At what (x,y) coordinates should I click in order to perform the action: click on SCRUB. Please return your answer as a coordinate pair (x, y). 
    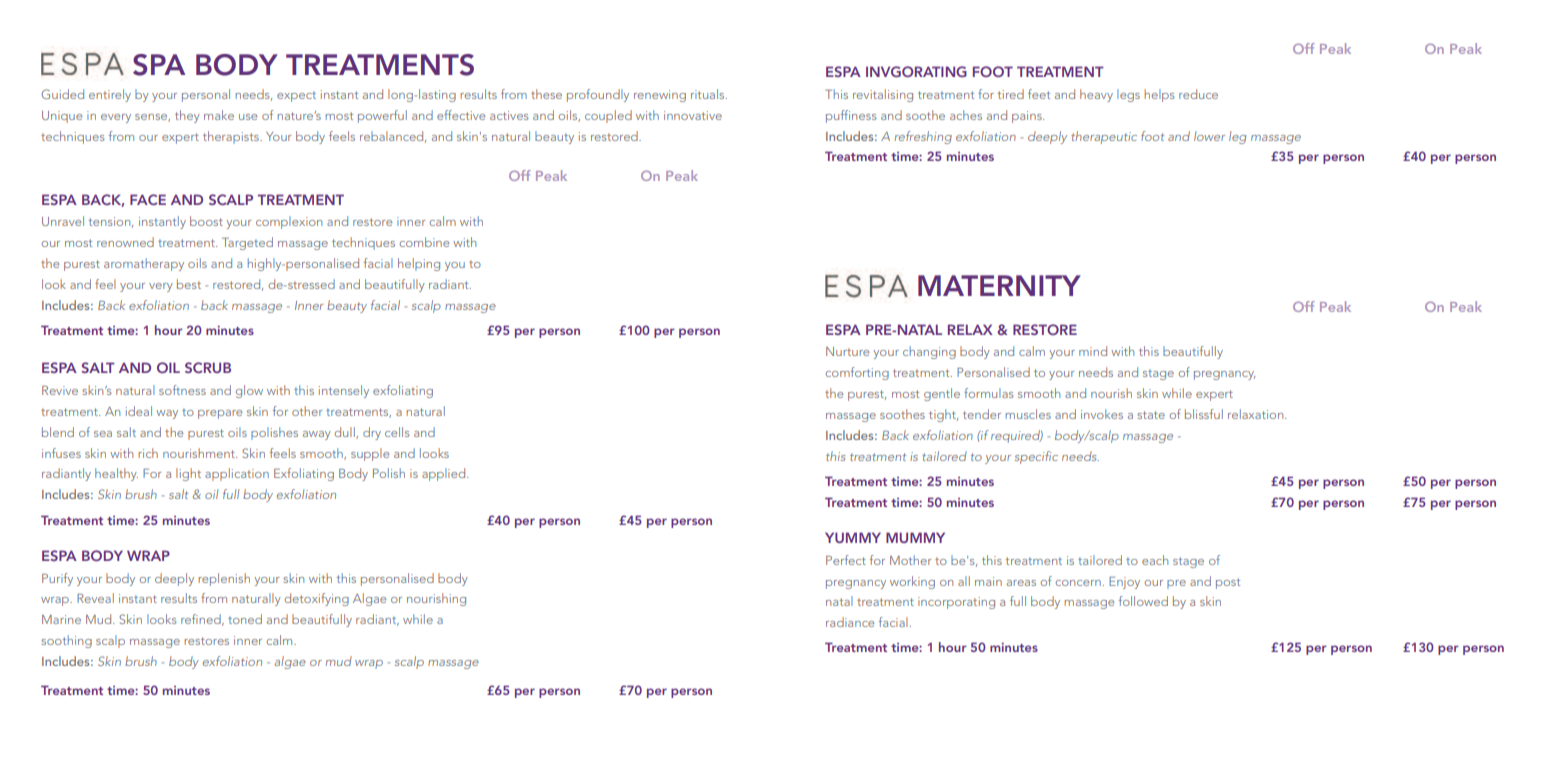
    Looking at the image, I should click on (208, 367).
